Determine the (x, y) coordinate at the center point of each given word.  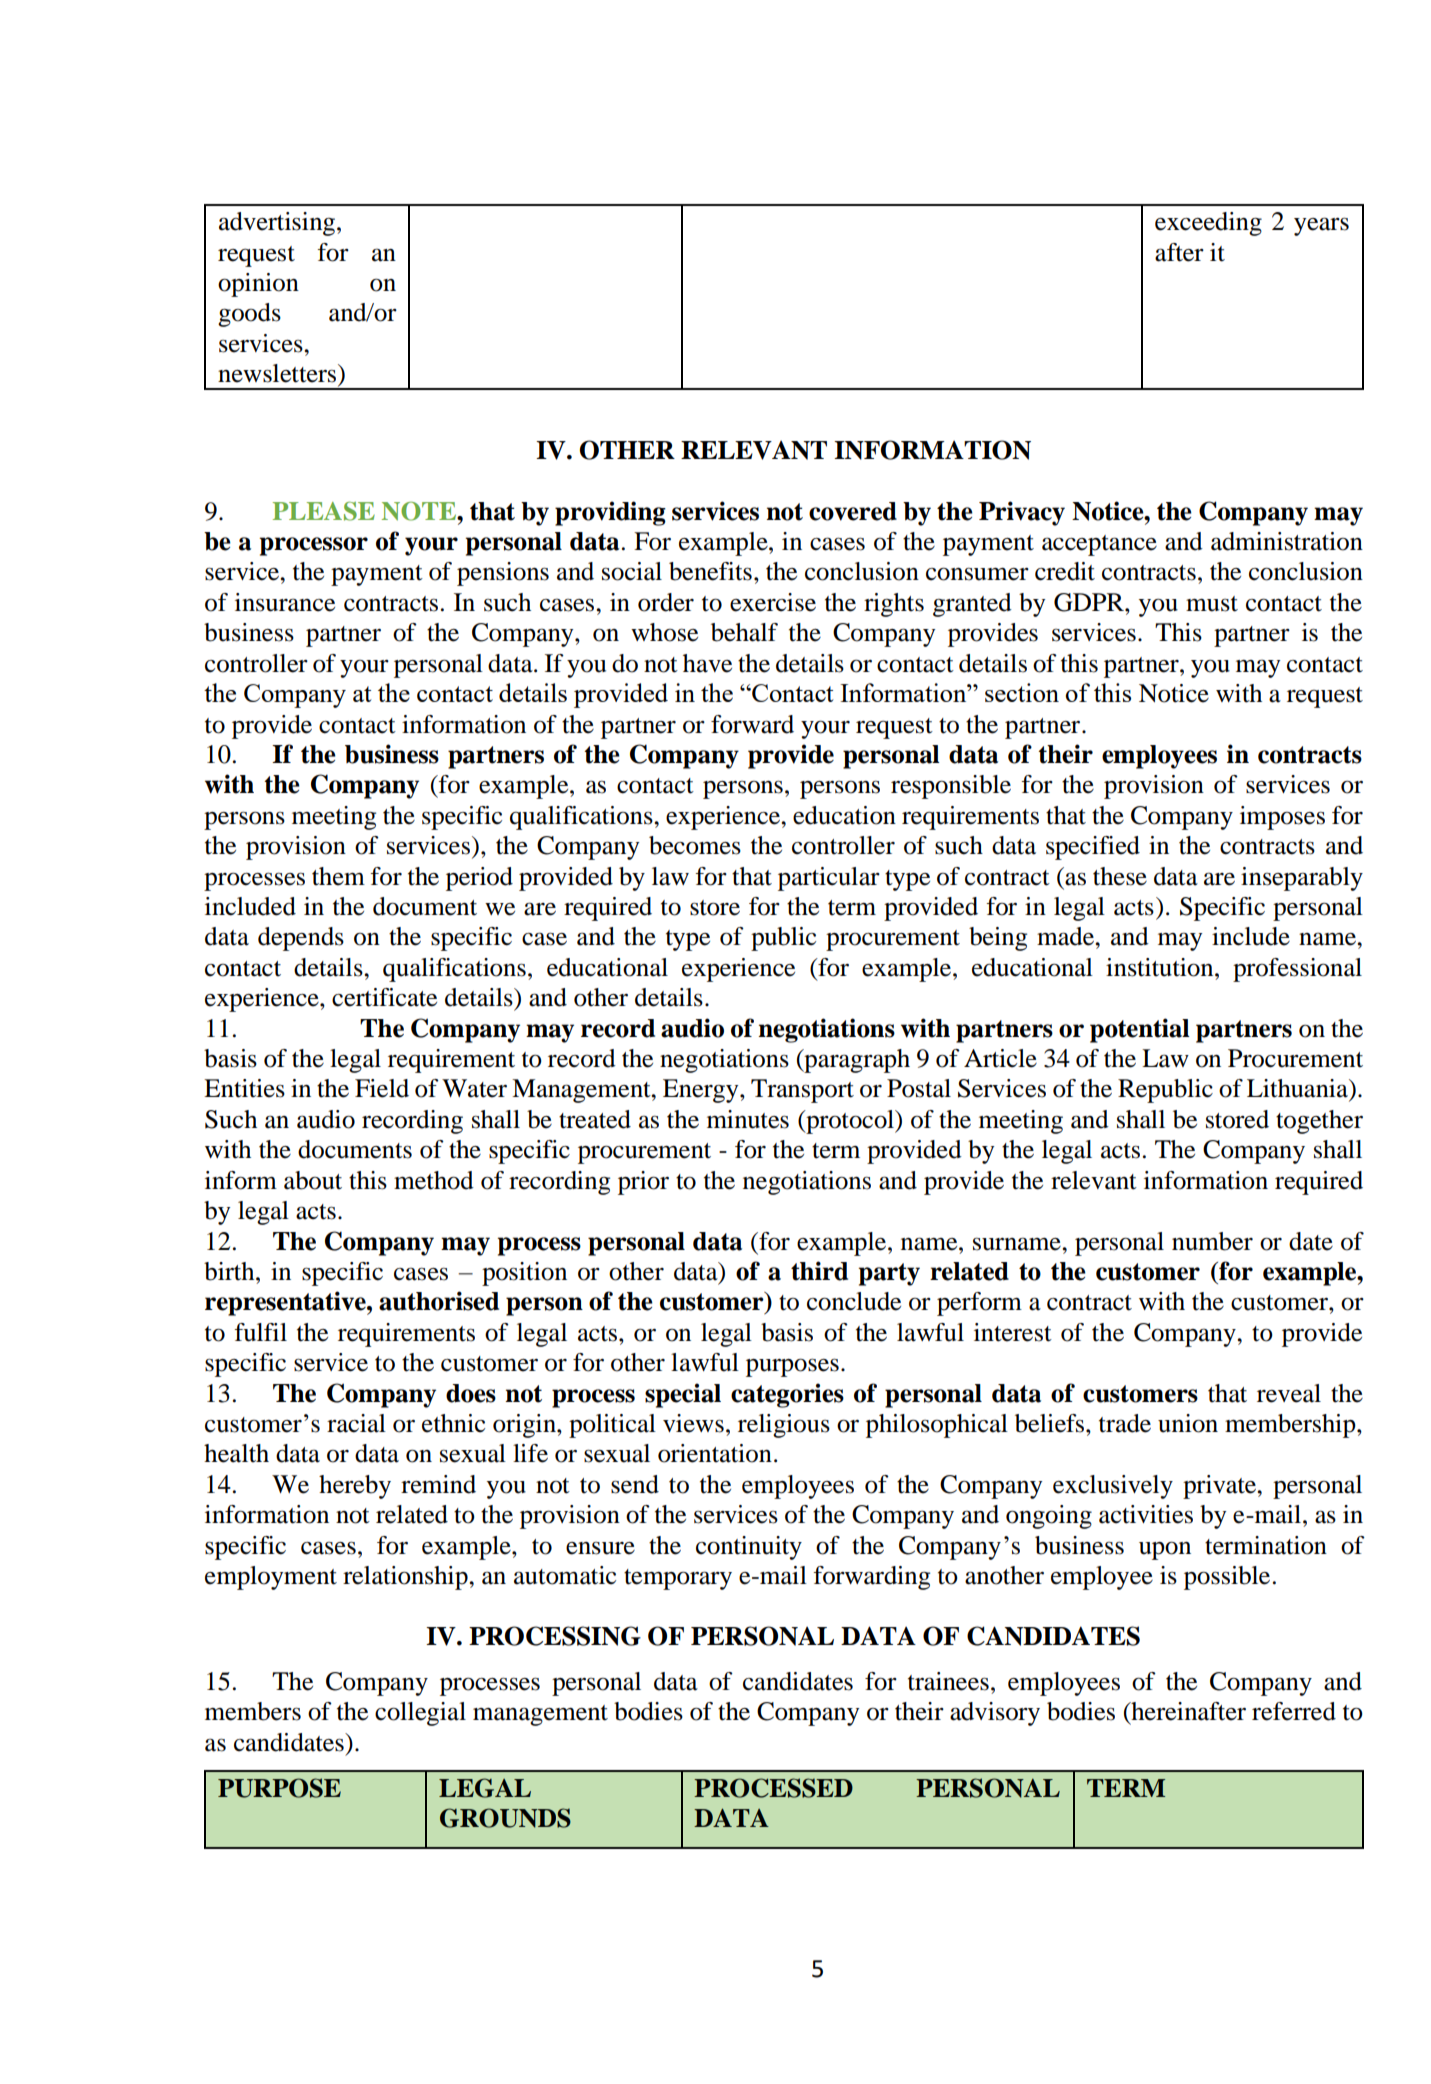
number (1212, 1241)
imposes (1282, 818)
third (819, 1271)
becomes (695, 845)
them (338, 876)
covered (853, 511)
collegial (420, 1714)
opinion (258, 285)
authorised (439, 1301)
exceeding (1208, 224)
